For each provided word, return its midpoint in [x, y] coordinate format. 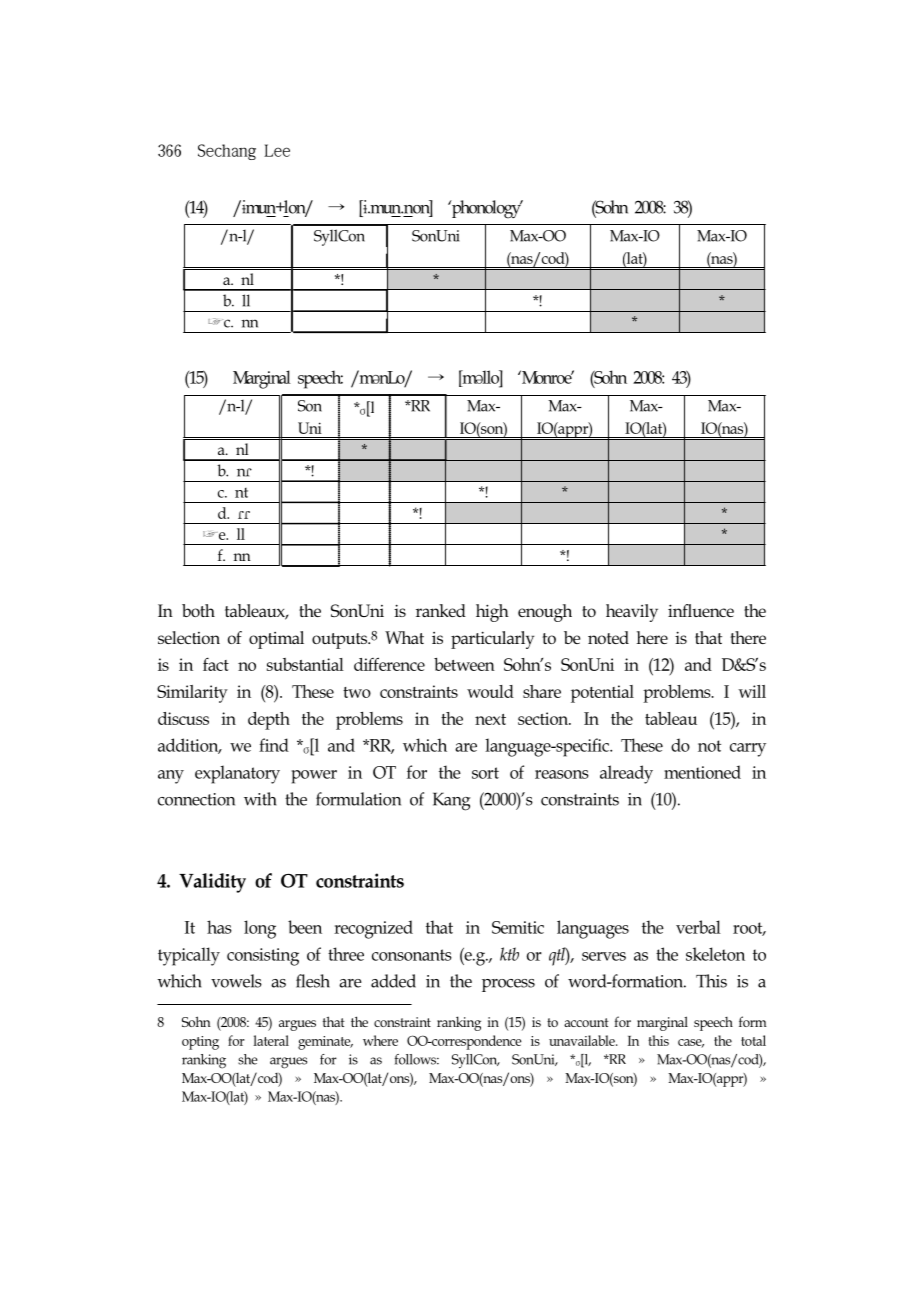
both [198, 610]
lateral [271, 1040]
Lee [277, 150]
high [492, 613]
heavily [632, 613]
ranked [441, 610]
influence [701, 610]
